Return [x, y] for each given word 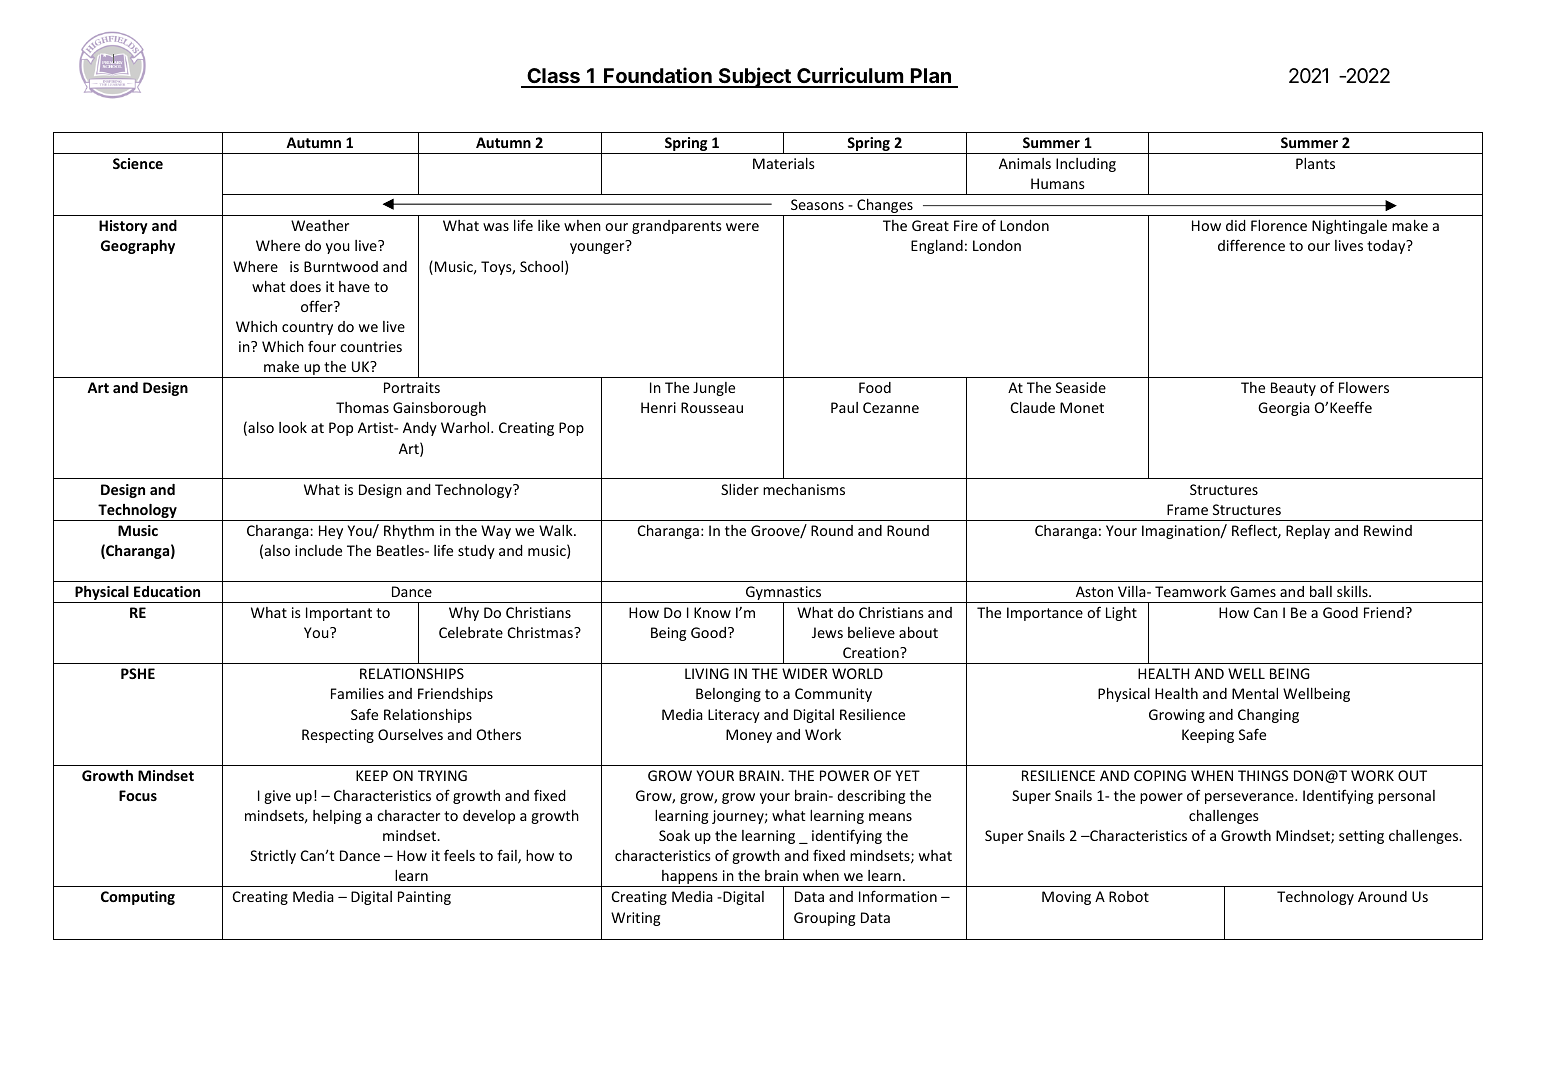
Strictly [273, 857]
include [318, 550]
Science [138, 163]
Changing [1268, 716]
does [305, 286]
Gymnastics [784, 594]
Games [1253, 591]
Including [1086, 165]
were [742, 227]
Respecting [338, 736]
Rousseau [712, 407]
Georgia [1284, 409]
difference [1251, 245]
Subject [754, 77]
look [293, 427]
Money [749, 736]
